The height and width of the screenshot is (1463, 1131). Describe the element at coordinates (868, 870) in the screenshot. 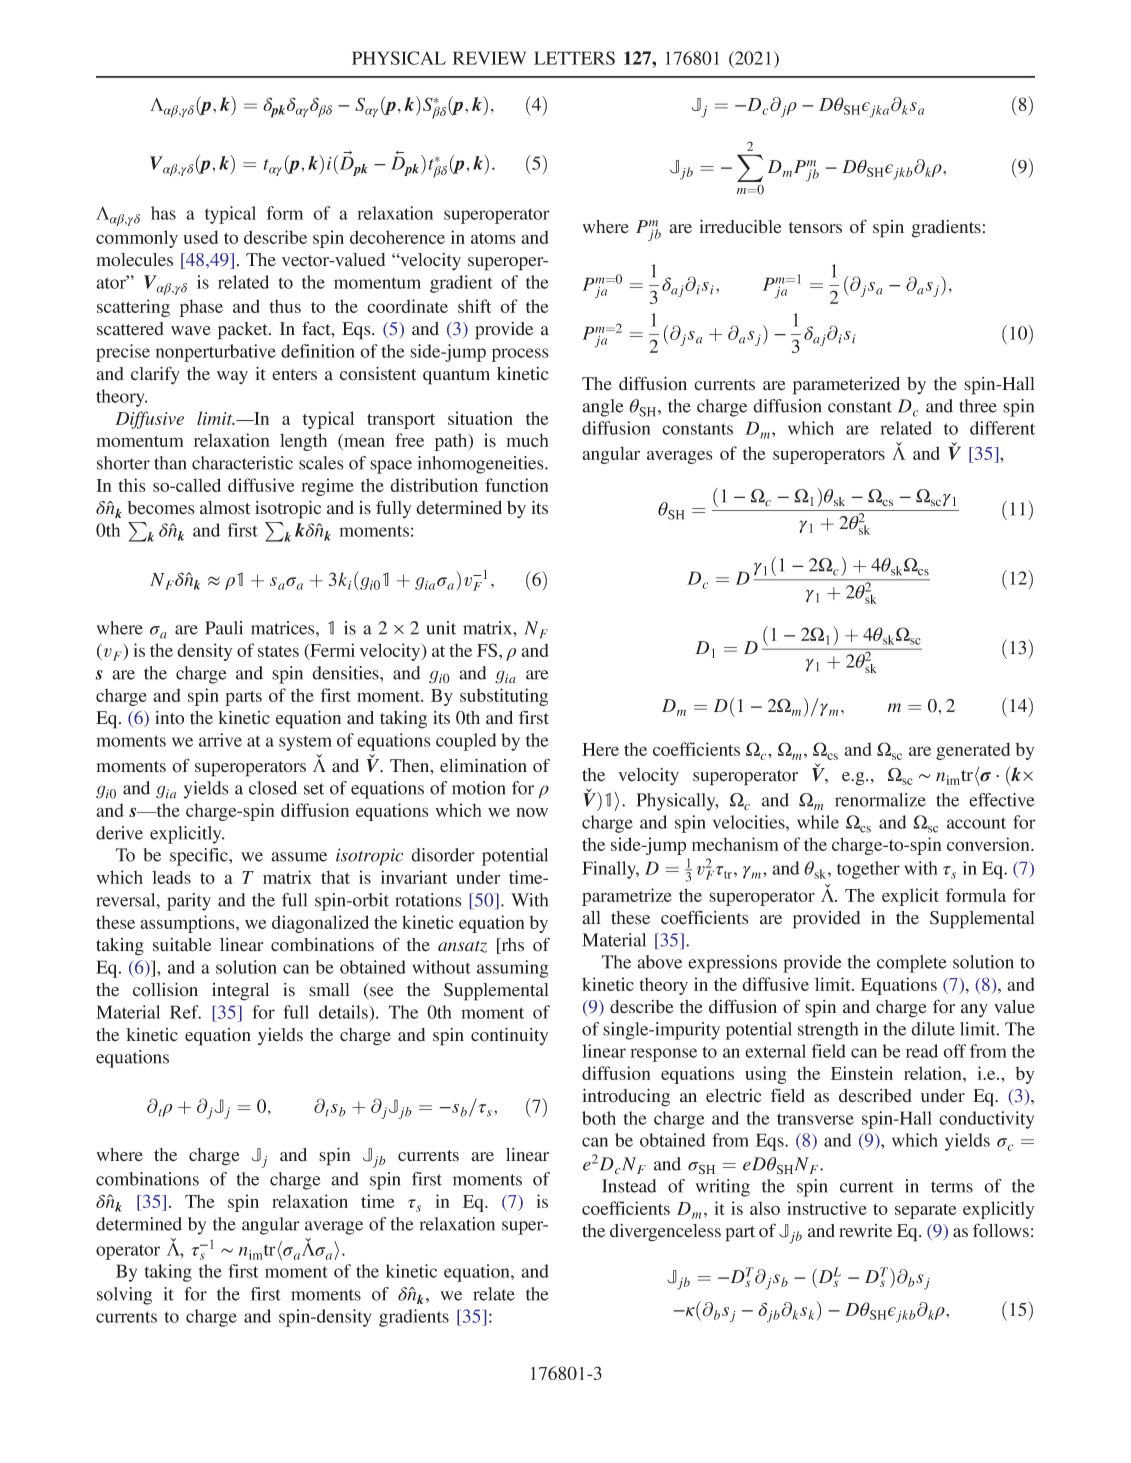

I see `together` at that location.
